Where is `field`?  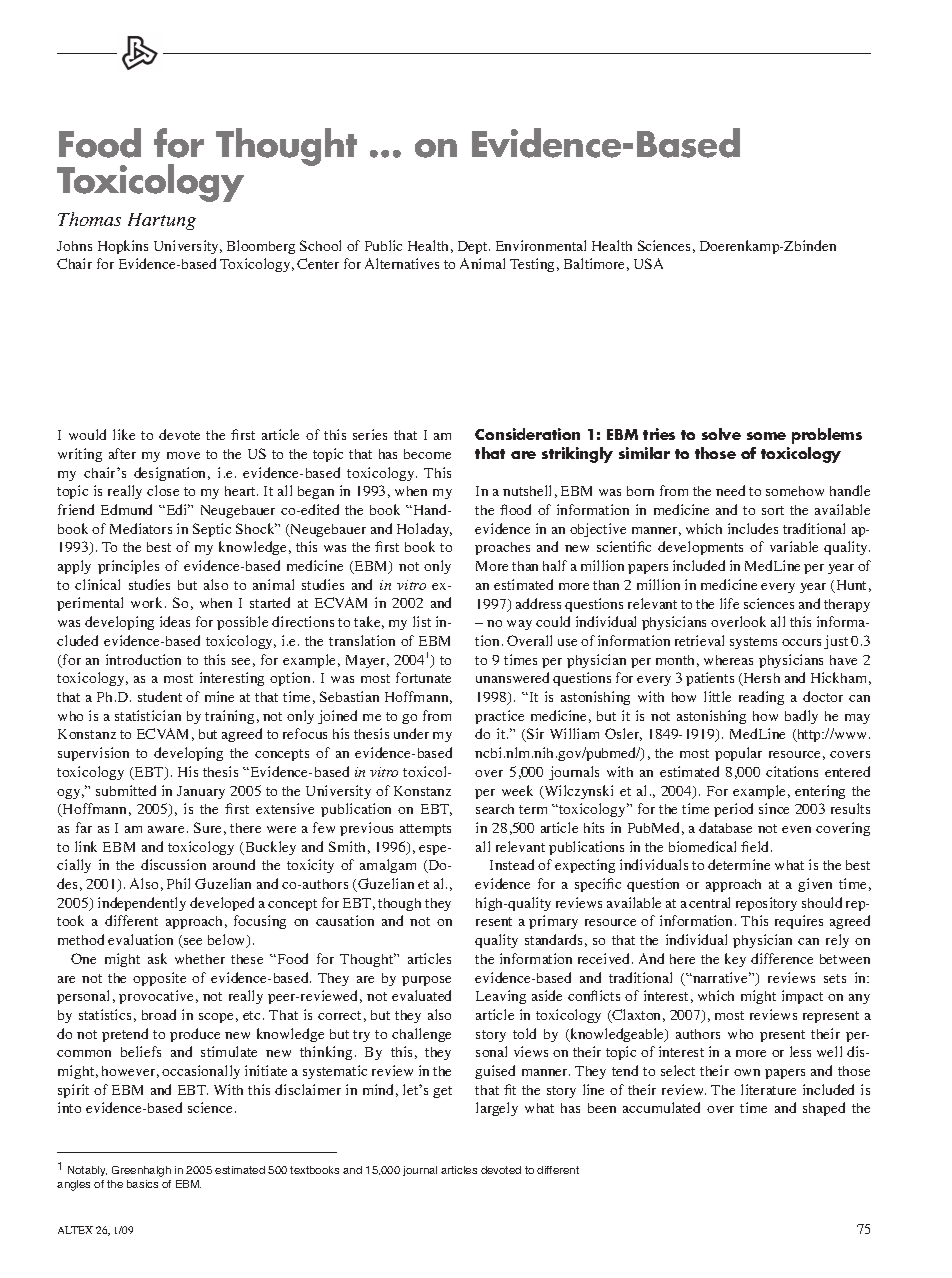 field is located at coordinates (756, 846).
